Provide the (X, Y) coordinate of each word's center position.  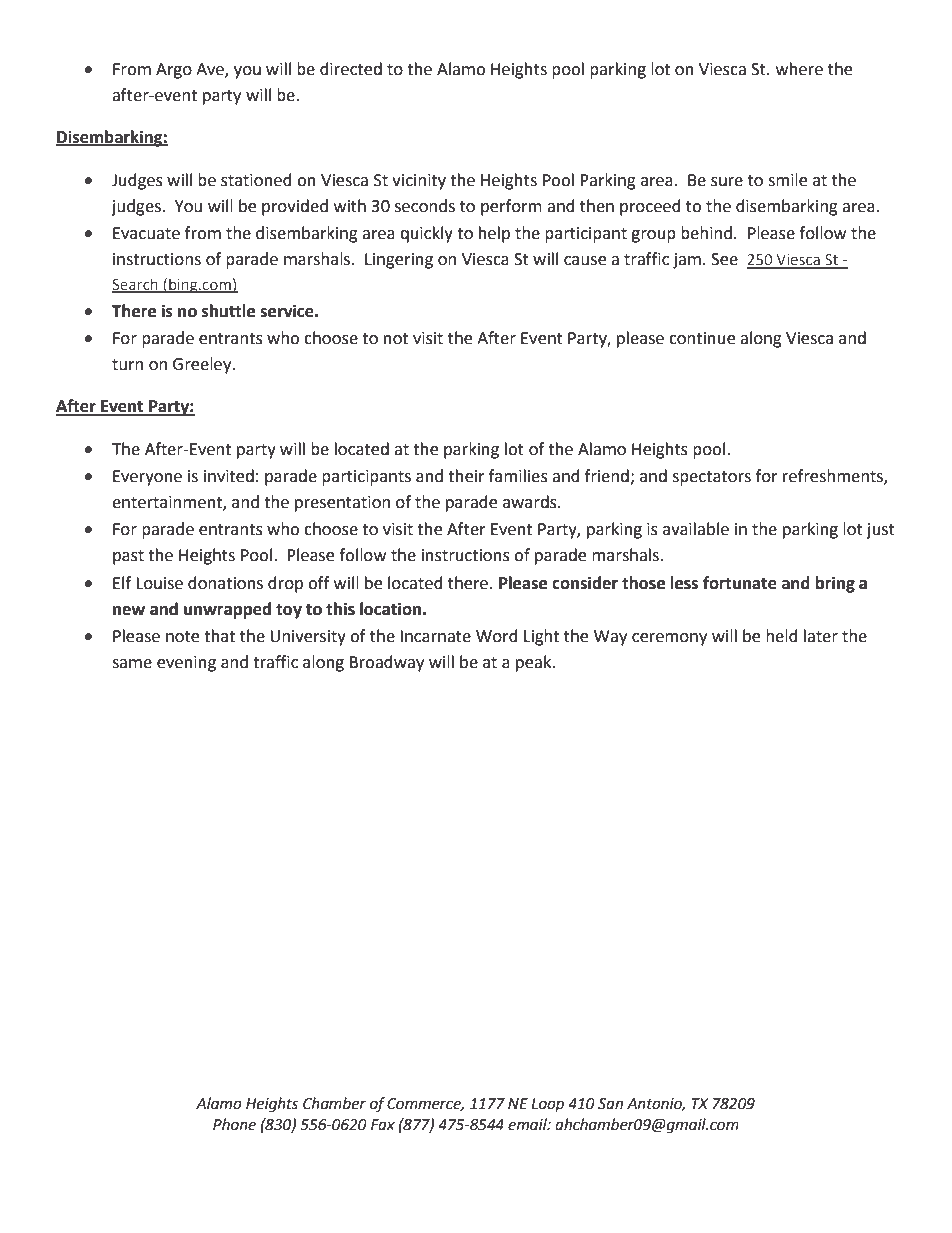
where (799, 69)
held (782, 636)
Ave (211, 70)
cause (585, 261)
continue (702, 338)
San (610, 1104)
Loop (547, 1105)
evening (186, 664)
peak (535, 663)
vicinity (419, 182)
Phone (234, 1124)
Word (497, 636)
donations (225, 583)
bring (835, 584)
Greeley (203, 365)
